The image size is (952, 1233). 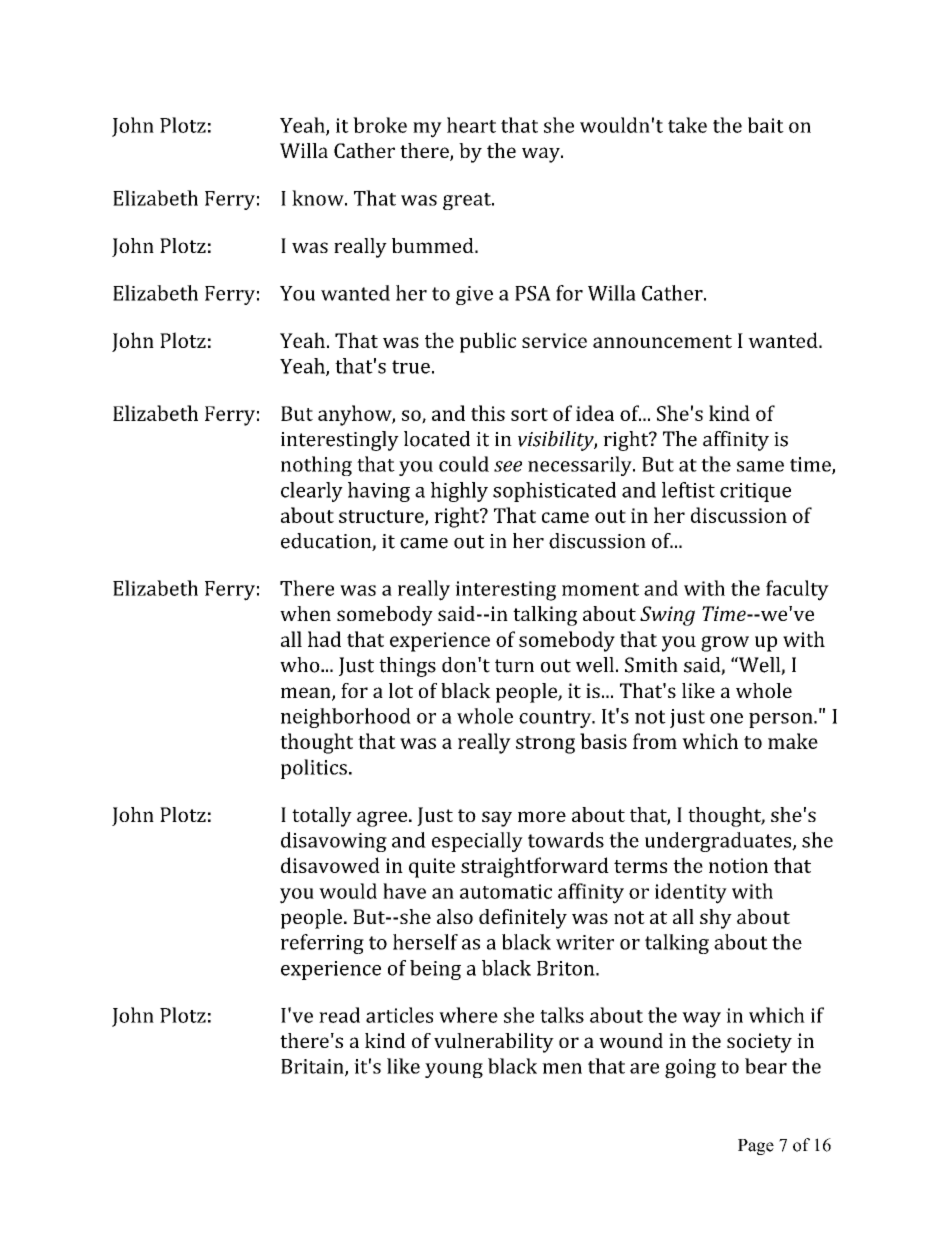 What do you see at coordinates (383, 819) in the document?
I see `agree` at bounding box center [383, 819].
